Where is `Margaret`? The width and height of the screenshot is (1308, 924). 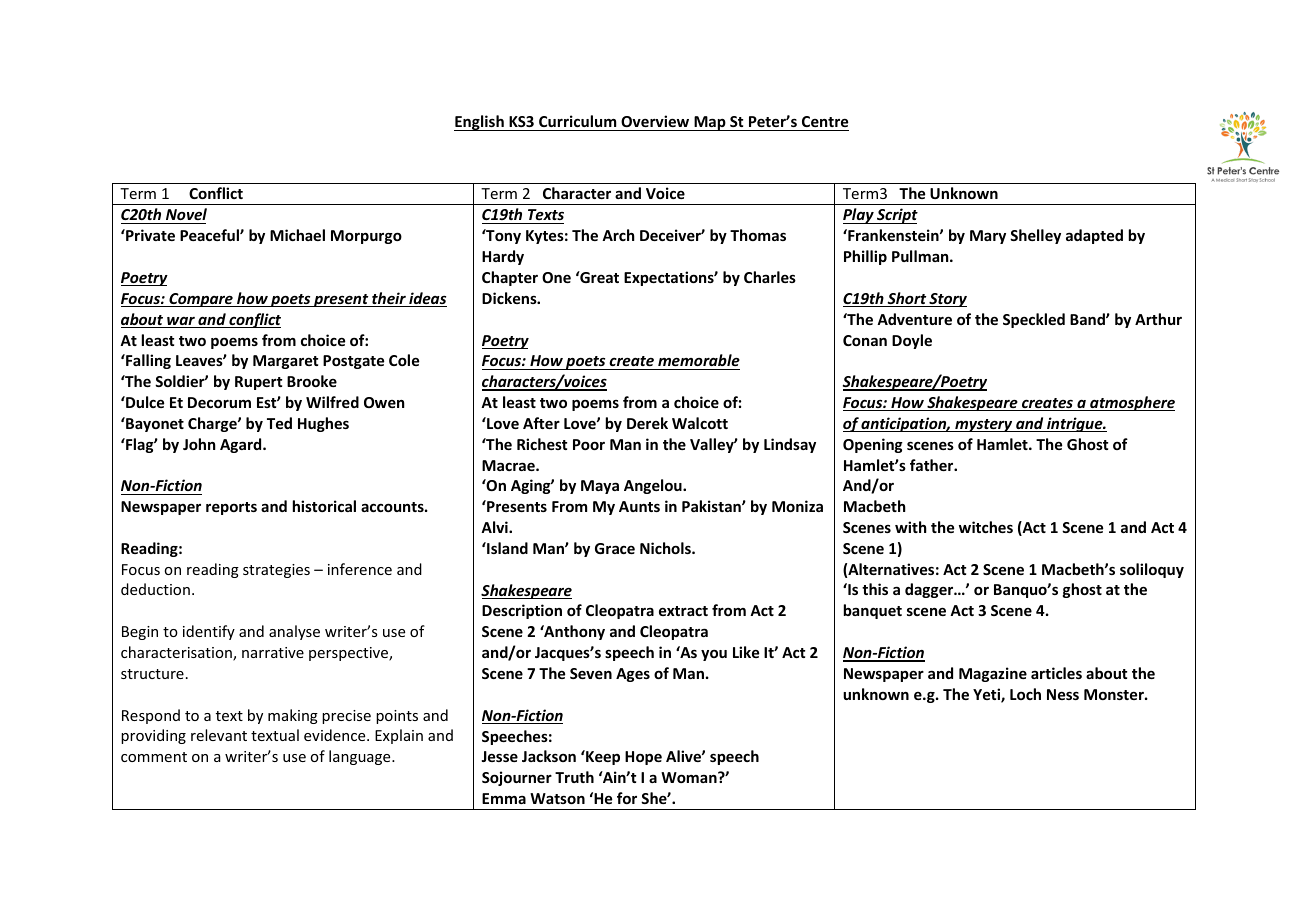
Margaret is located at coordinates (285, 362).
